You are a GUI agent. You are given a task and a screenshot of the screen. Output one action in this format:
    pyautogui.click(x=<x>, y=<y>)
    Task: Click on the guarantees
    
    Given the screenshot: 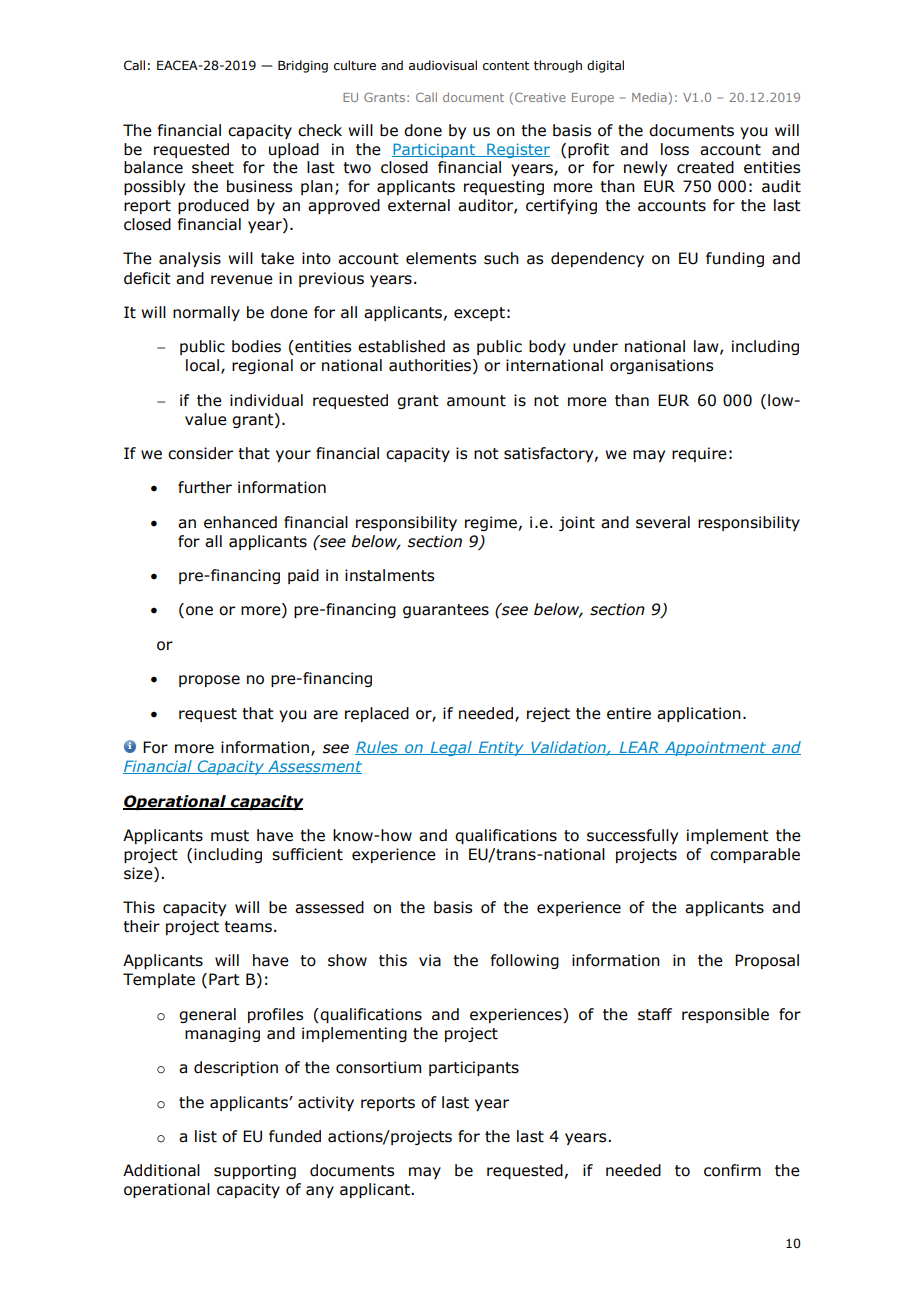 What is the action you would take?
    pyautogui.click(x=446, y=611)
